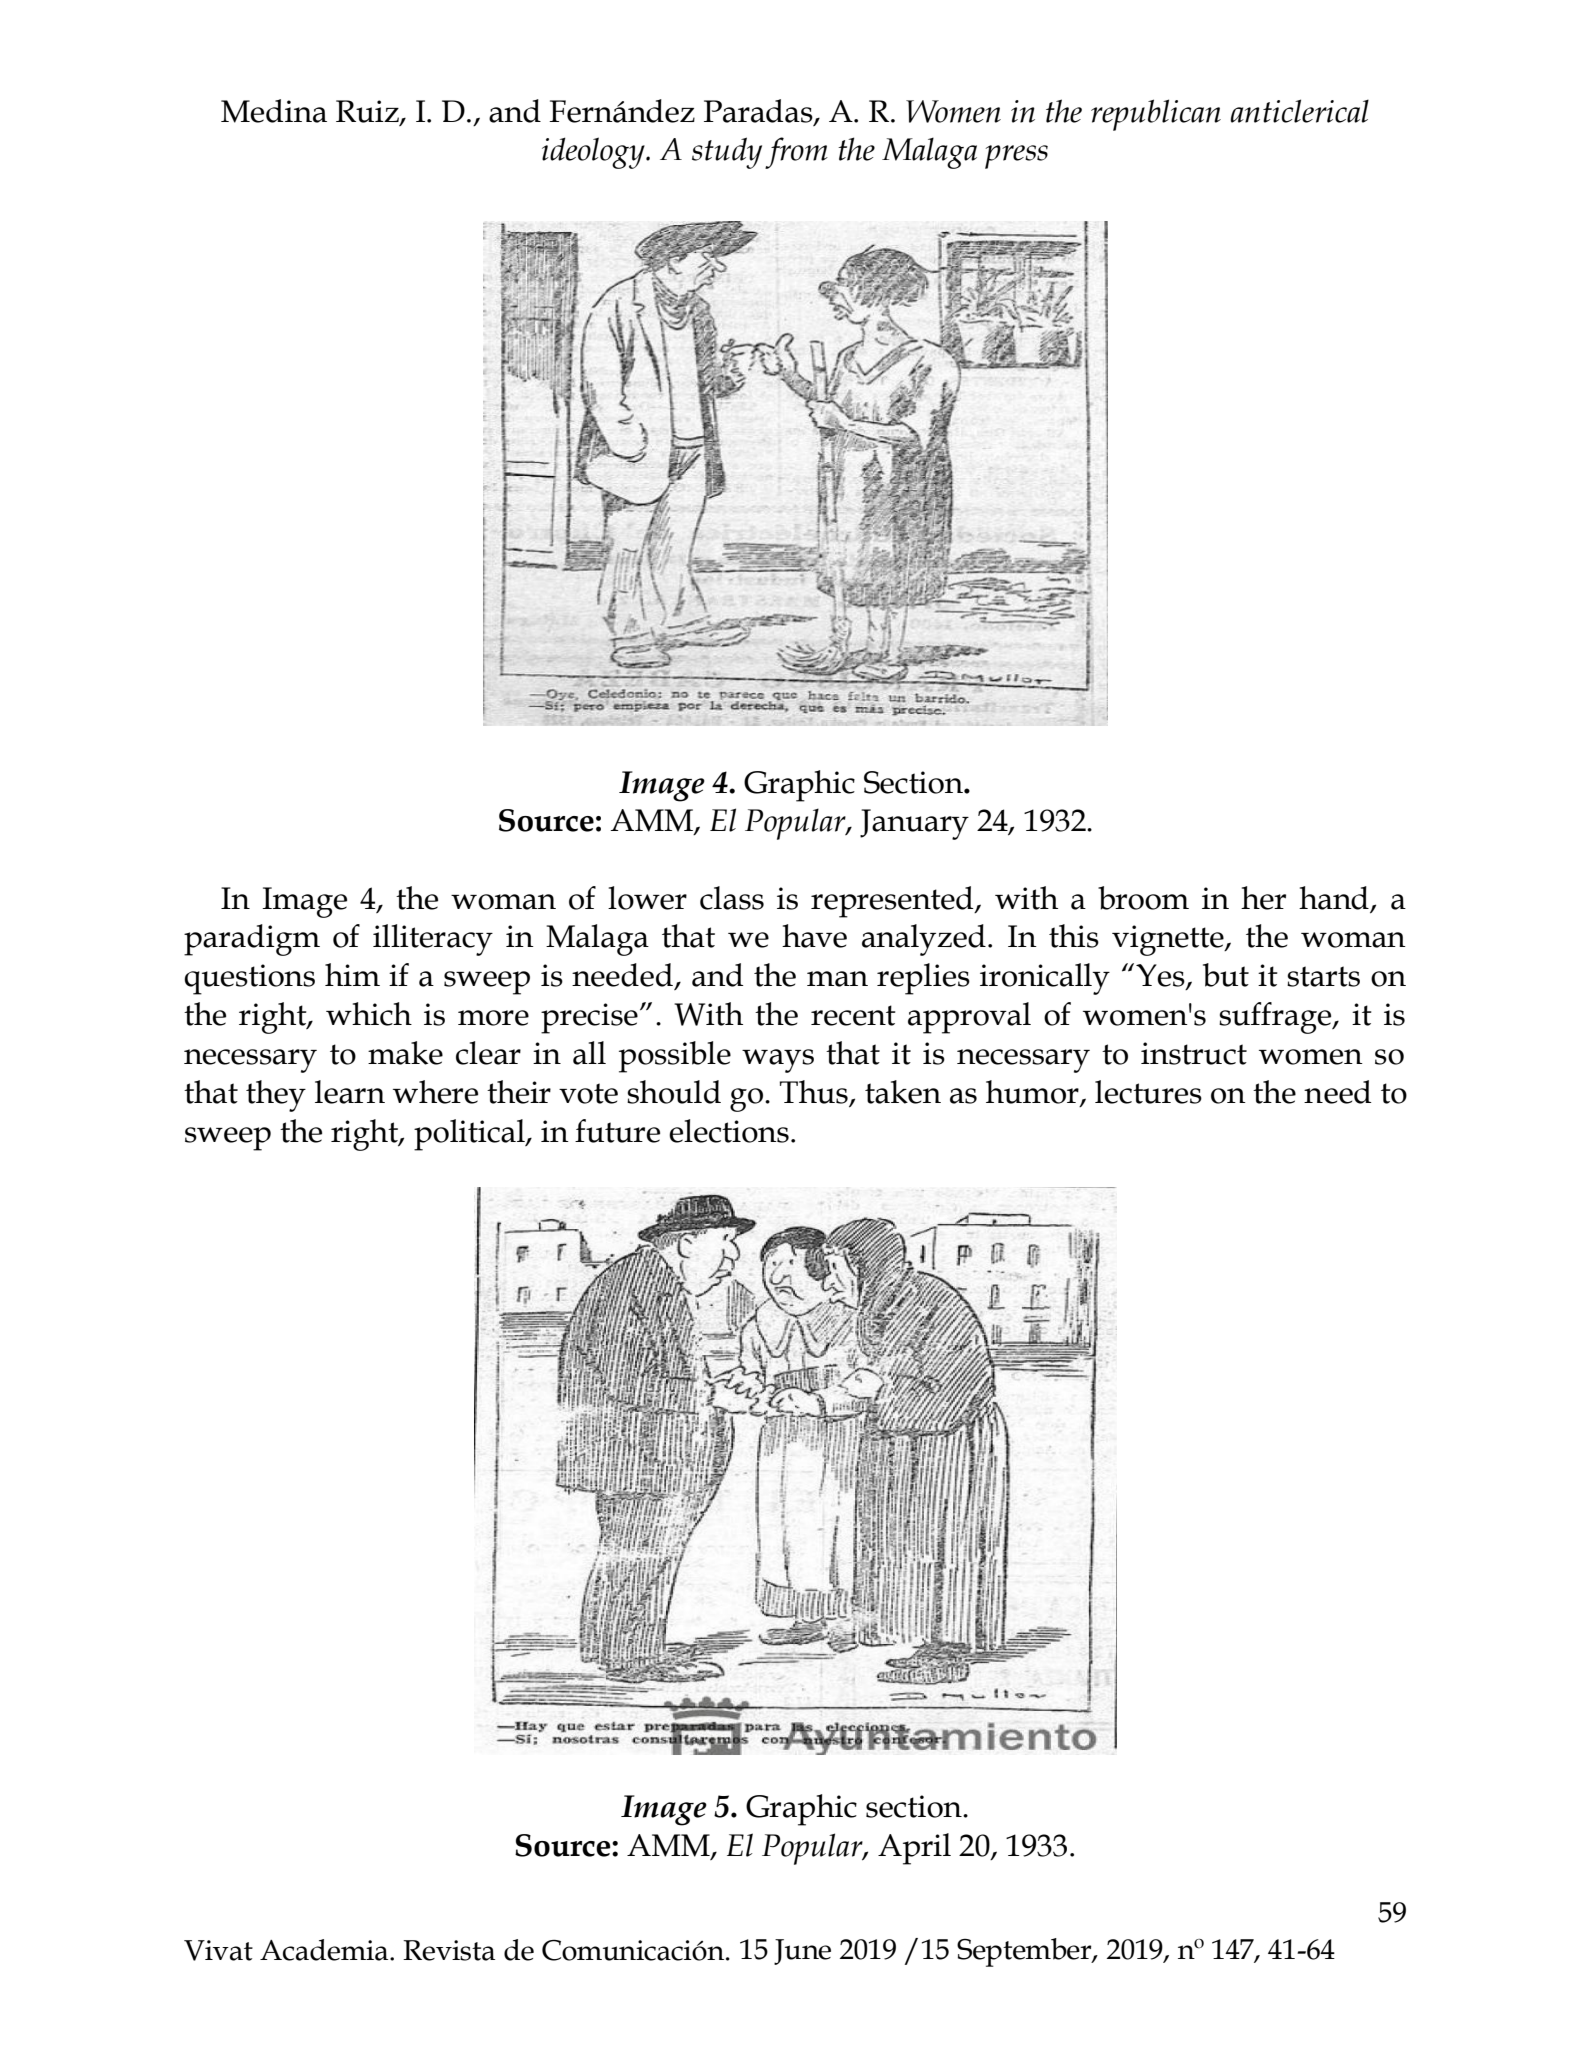 The image size is (1591, 2059). What do you see at coordinates (325, 1950) in the document?
I see `Academia` at bounding box center [325, 1950].
